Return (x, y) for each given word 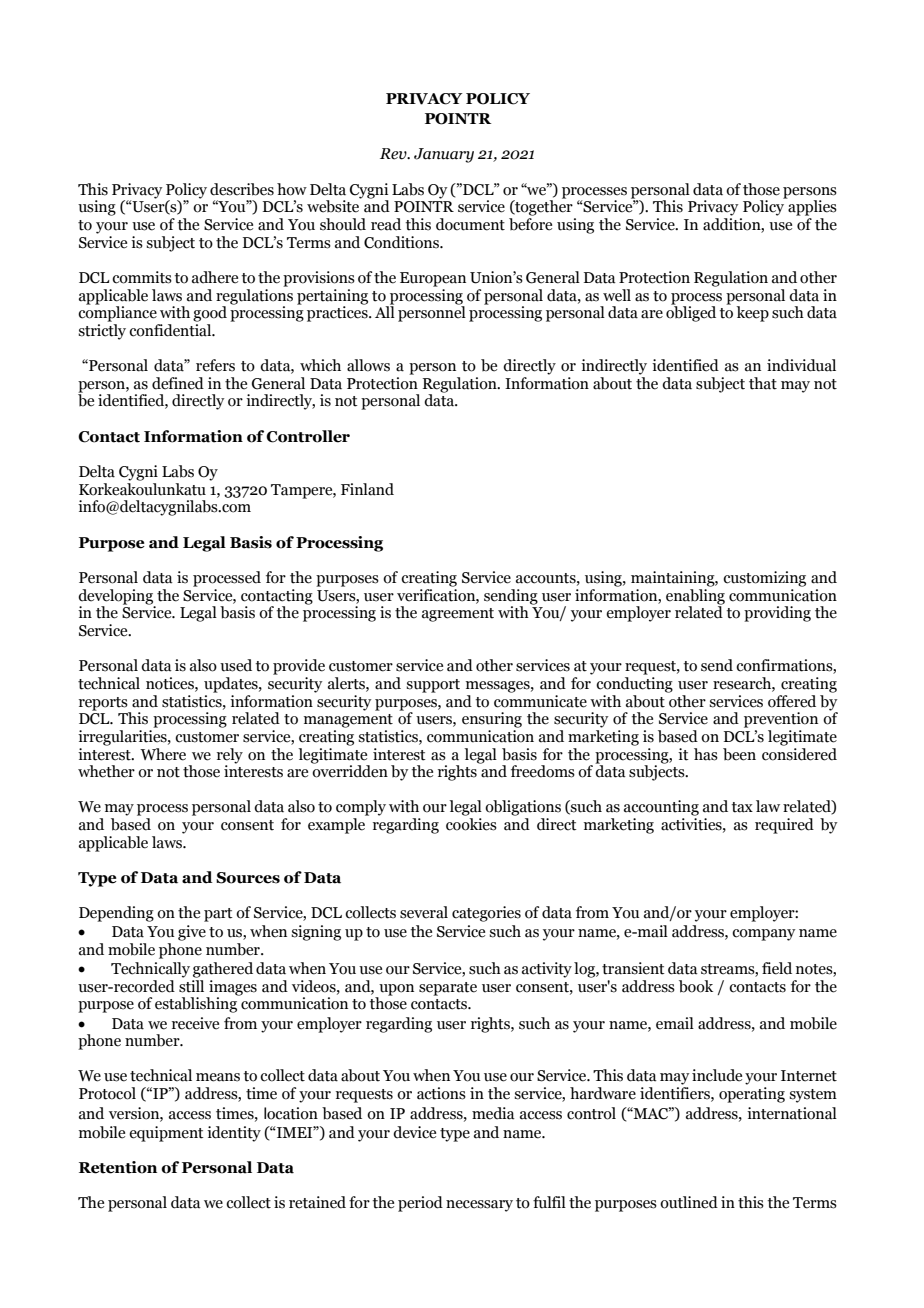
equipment (166, 1134)
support (433, 686)
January (444, 155)
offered (792, 701)
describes (242, 189)
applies (811, 207)
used (236, 665)
